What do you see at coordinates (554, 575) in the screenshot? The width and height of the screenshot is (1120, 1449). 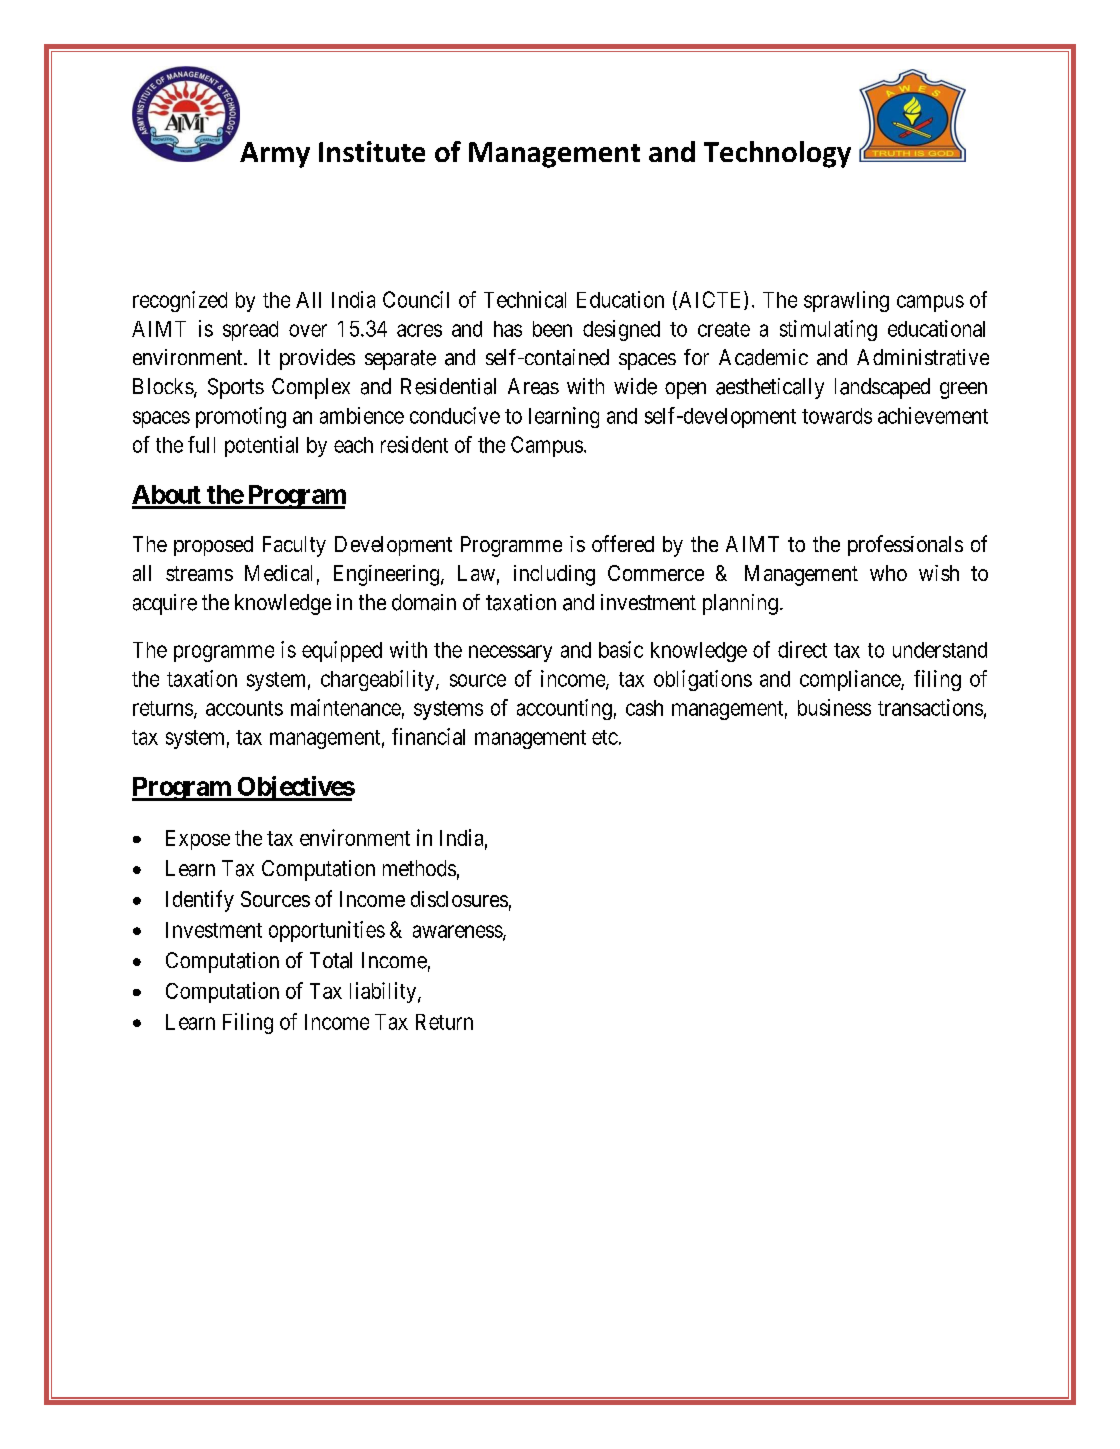 I see `including` at bounding box center [554, 575].
